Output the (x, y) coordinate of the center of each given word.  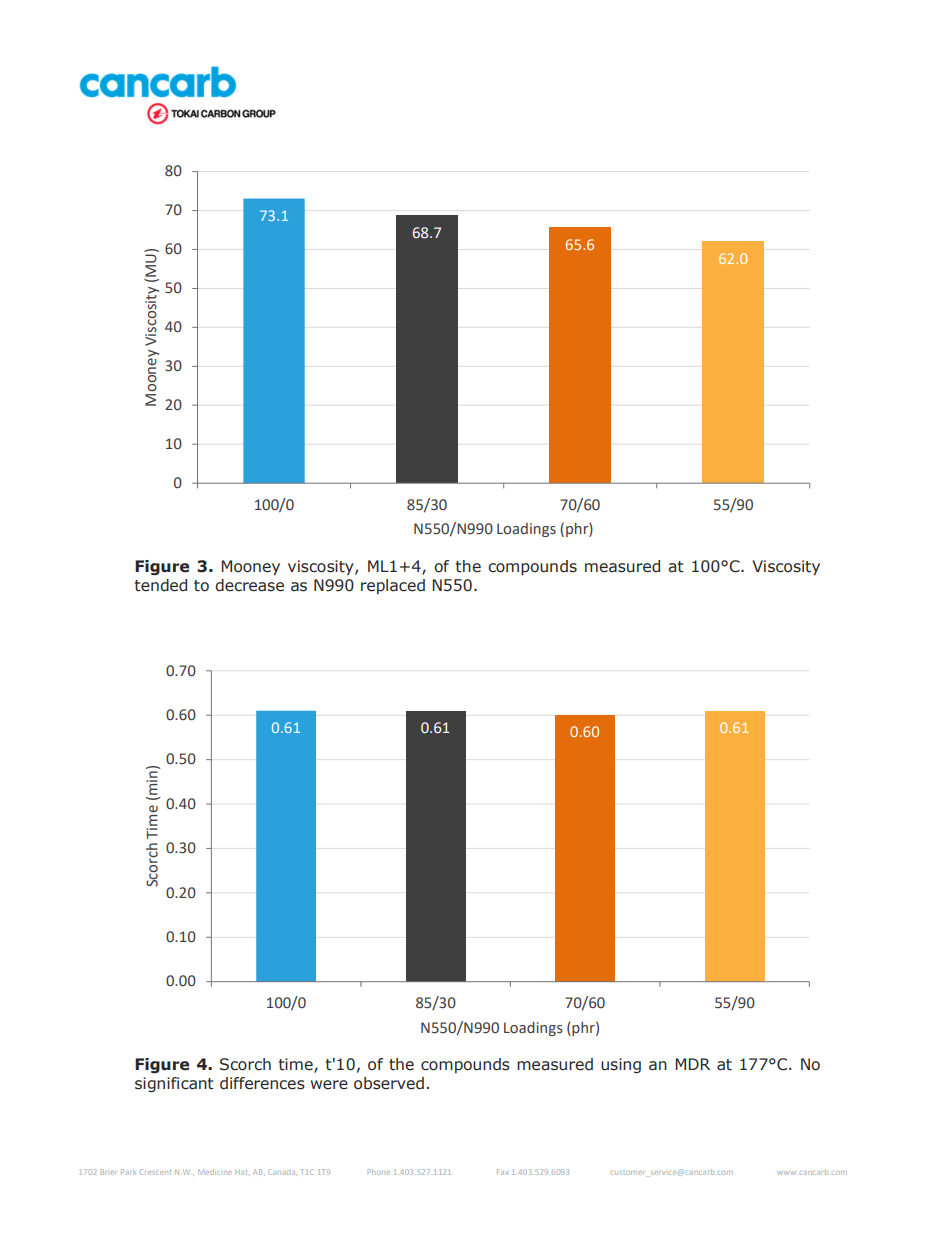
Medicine (215, 1172)
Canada (281, 1172)
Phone (379, 1172)
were (329, 1085)
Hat (243, 1172)
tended (161, 585)
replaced (393, 586)
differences (262, 1083)
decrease (249, 585)
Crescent (155, 1172)
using (621, 1065)
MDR (692, 1064)
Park (128, 1172)
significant (174, 1084)
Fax (502, 1172)
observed (389, 1083)
